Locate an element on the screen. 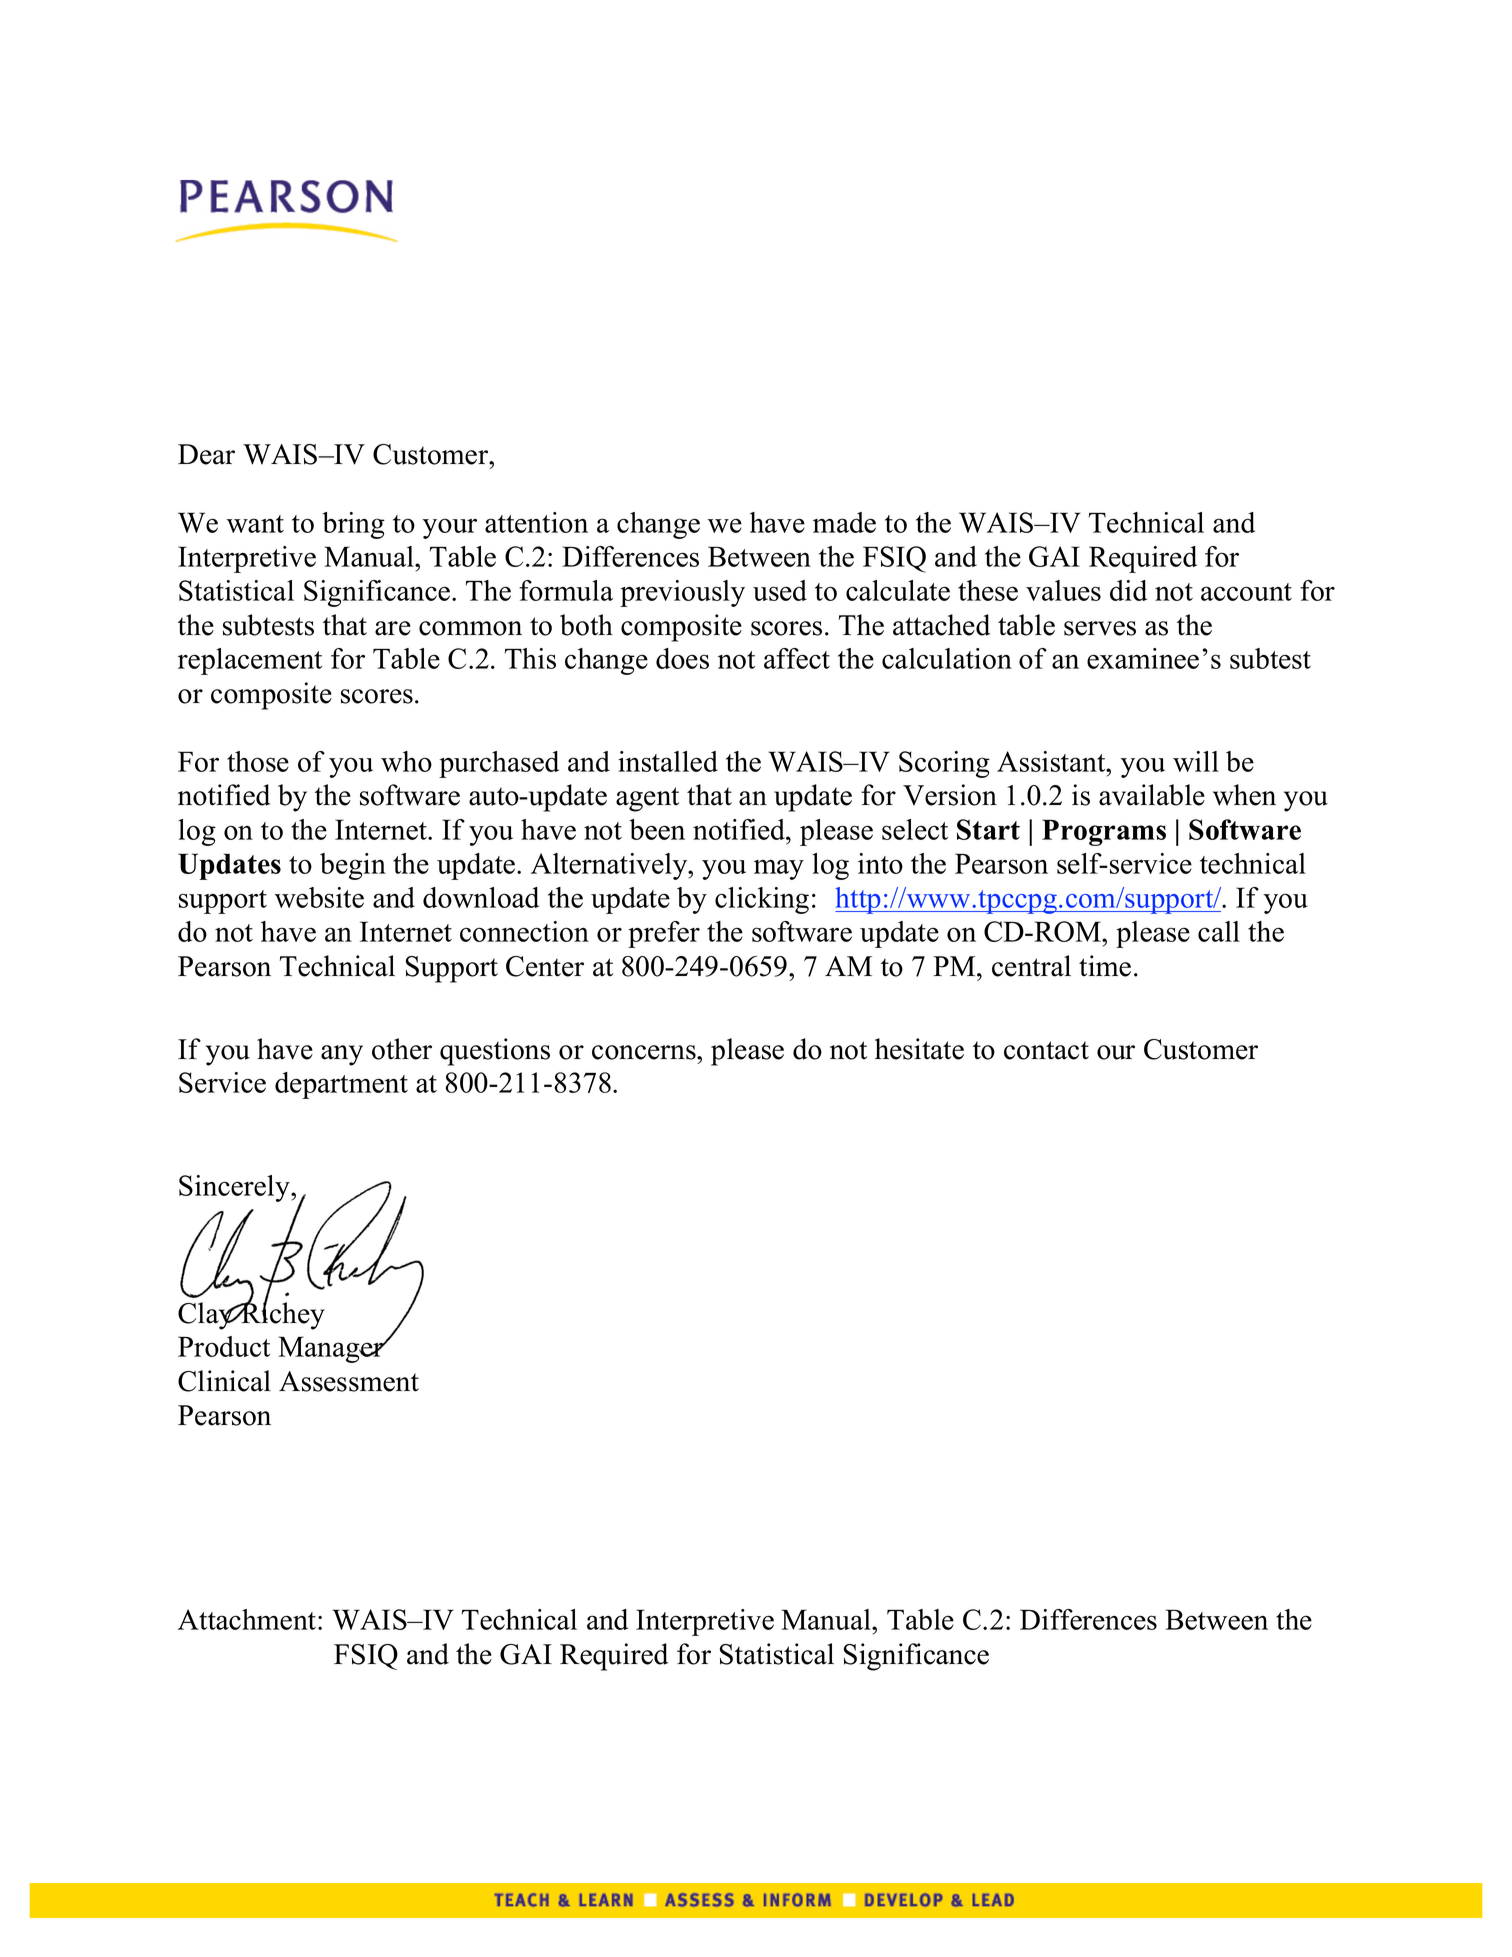 Image resolution: width=1512 pixels, height=1957 pixels. did is located at coordinates (1128, 590).
